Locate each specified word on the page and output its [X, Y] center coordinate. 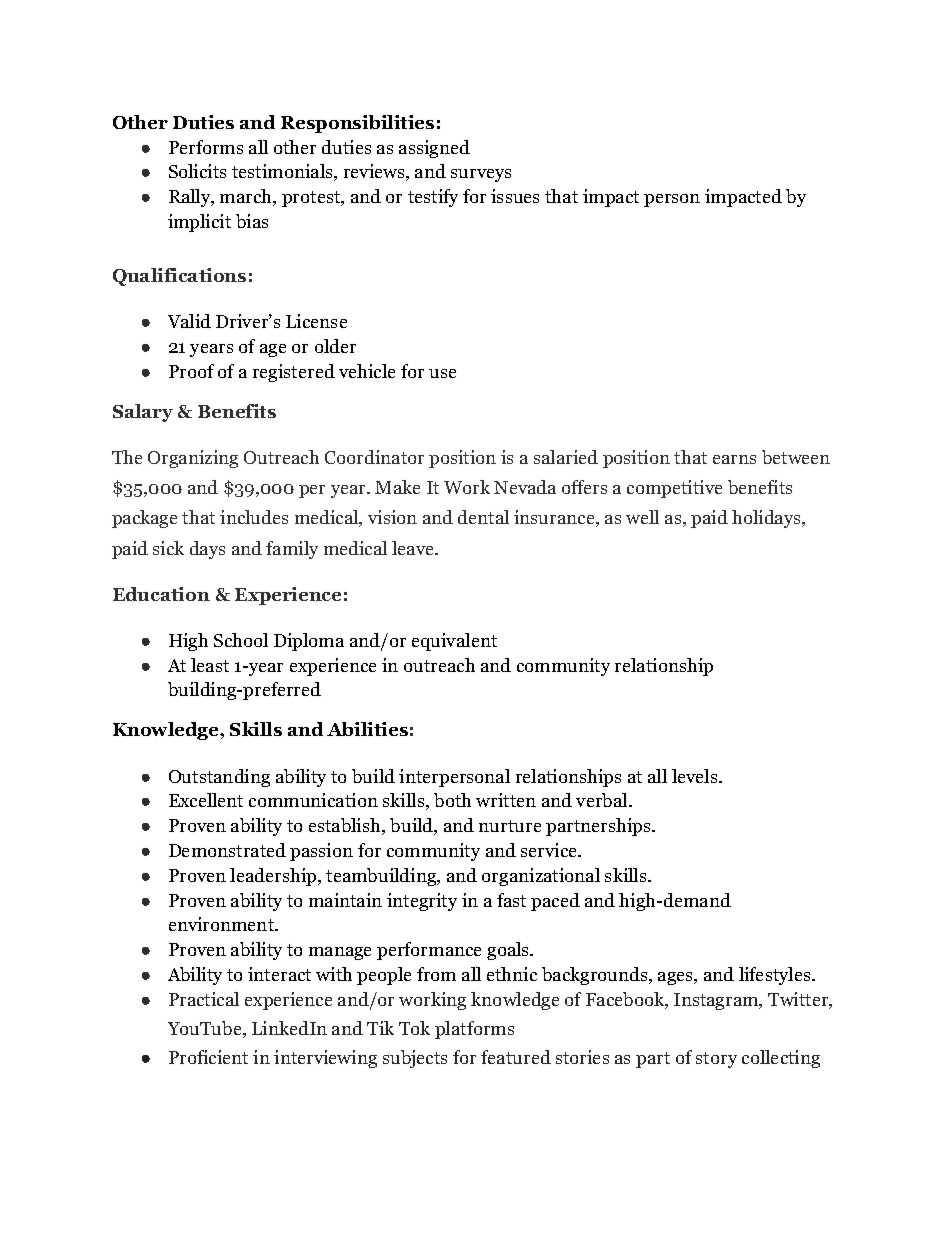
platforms [474, 1030]
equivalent [454, 642]
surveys [481, 175]
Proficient [208, 1057]
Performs [206, 147]
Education [161, 594]
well [642, 517]
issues [515, 196]
